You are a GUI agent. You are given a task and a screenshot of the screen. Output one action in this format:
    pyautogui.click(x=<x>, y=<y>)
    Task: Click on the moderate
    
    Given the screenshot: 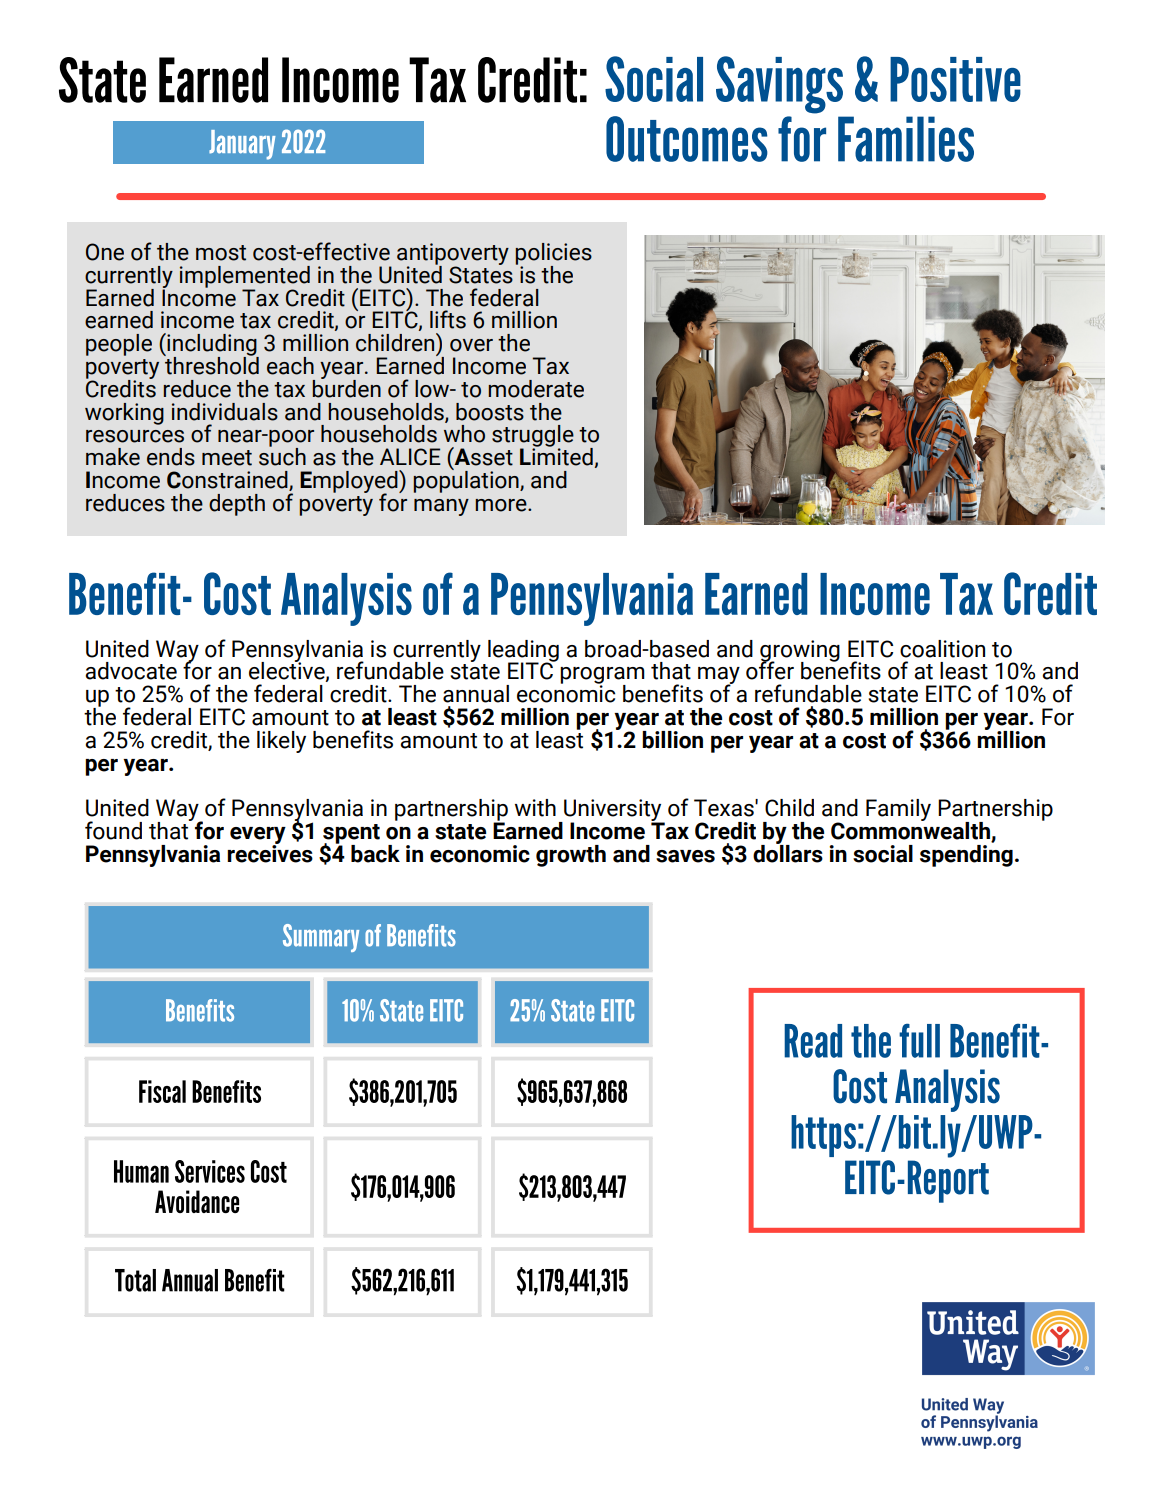 What is the action you would take?
    pyautogui.click(x=536, y=389)
